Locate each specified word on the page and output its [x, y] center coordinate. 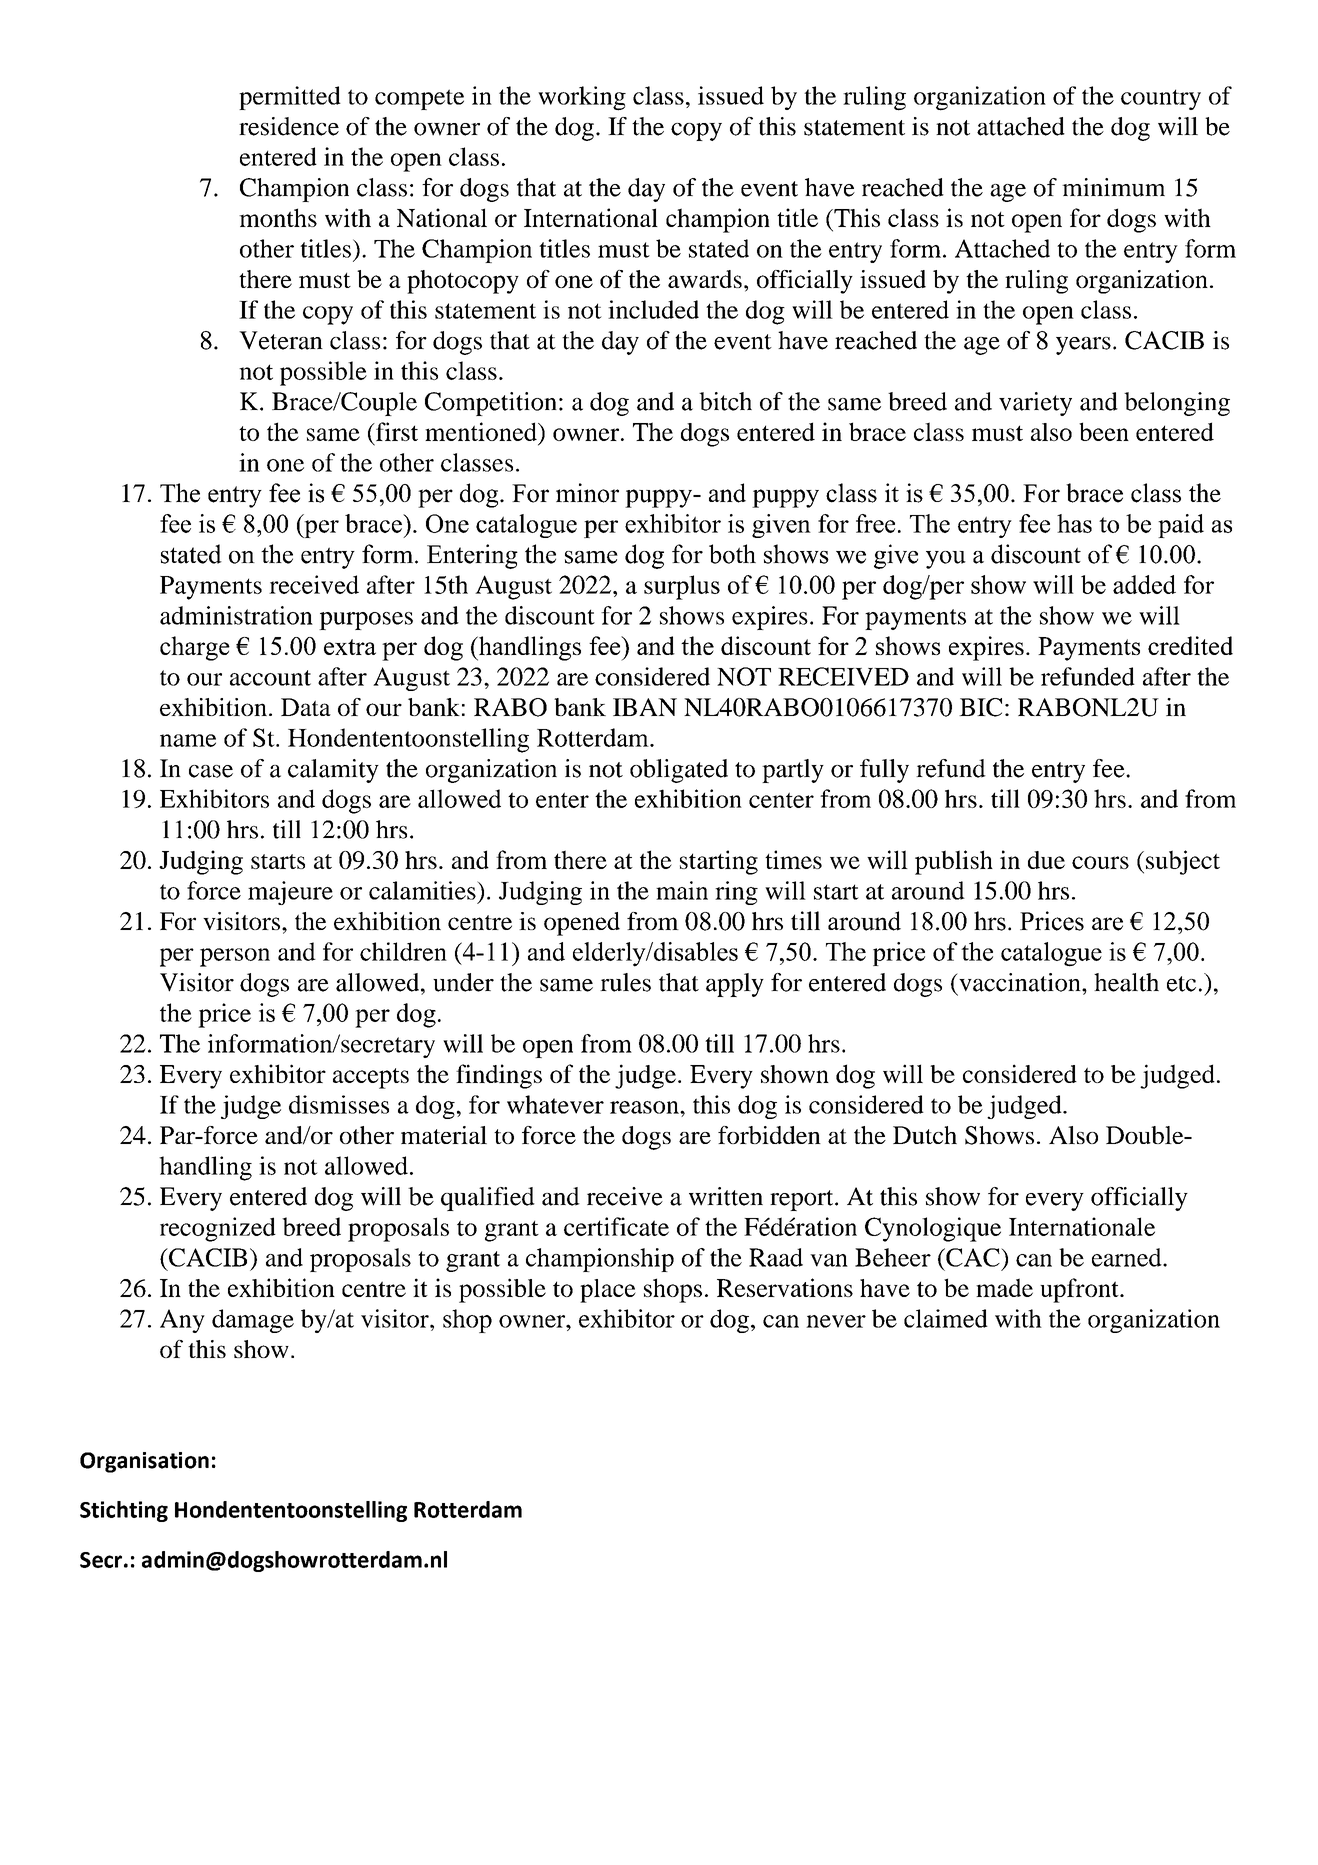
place [608, 1291]
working [582, 98]
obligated [679, 771]
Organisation [144, 1462]
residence [289, 126]
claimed [946, 1318]
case [211, 771]
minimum [1113, 187]
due [1046, 860]
